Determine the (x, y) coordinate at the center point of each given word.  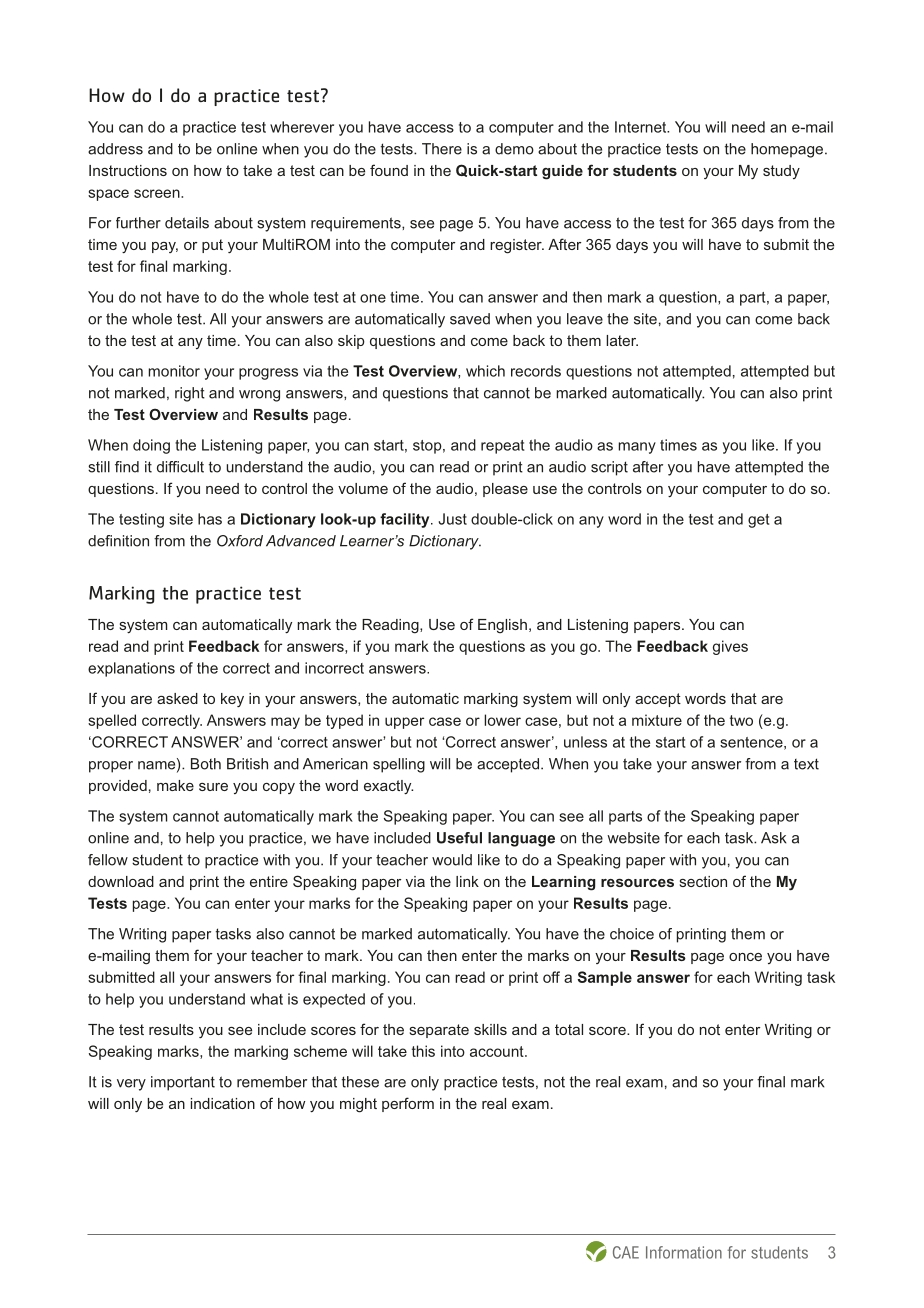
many (637, 448)
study (781, 172)
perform (408, 1104)
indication (223, 1103)
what (266, 999)
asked (177, 698)
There (442, 149)
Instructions (128, 170)
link (467, 881)
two (741, 720)
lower (502, 720)
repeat (503, 447)
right (190, 394)
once (745, 957)
